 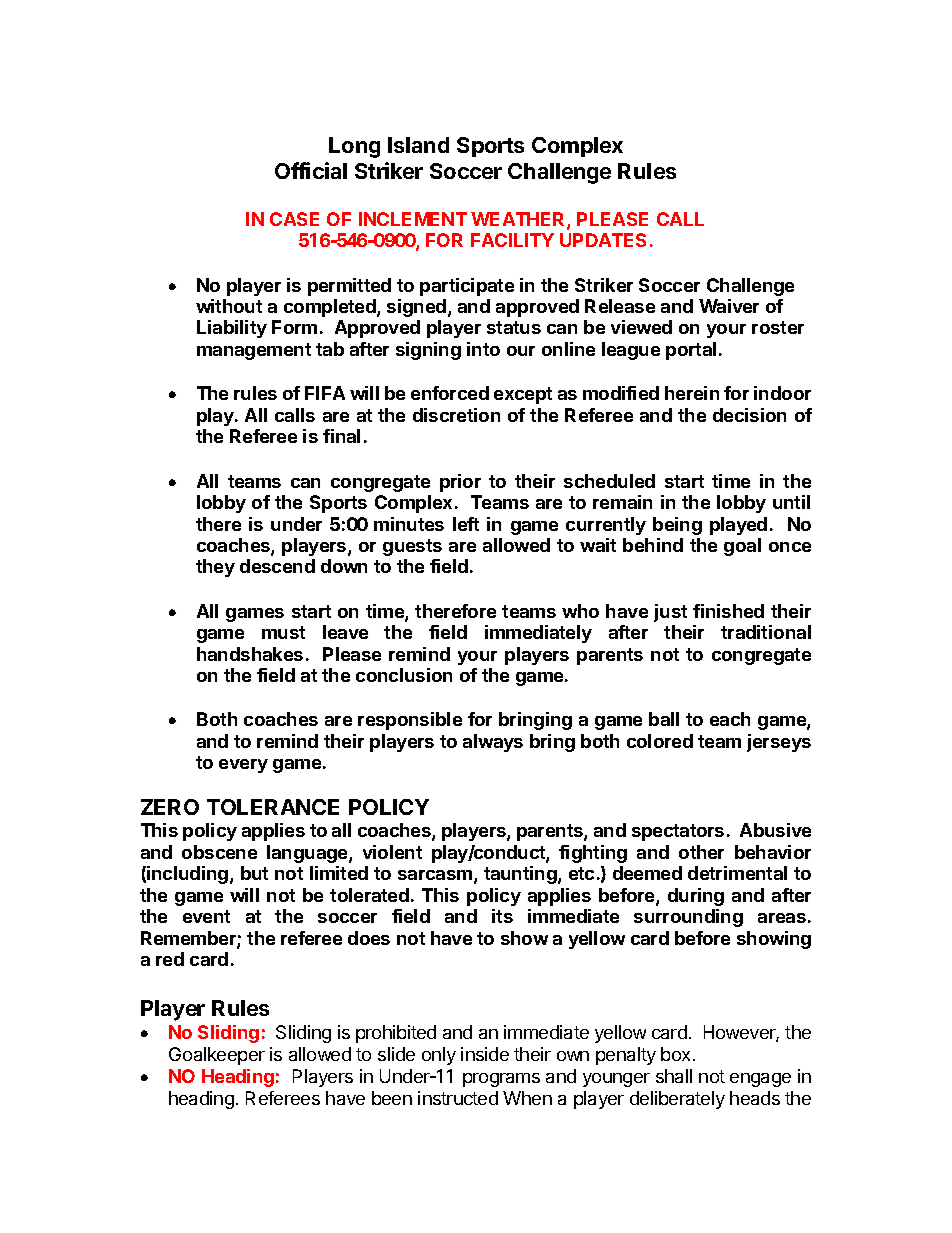 I want to click on shall, so click(x=674, y=1076).
